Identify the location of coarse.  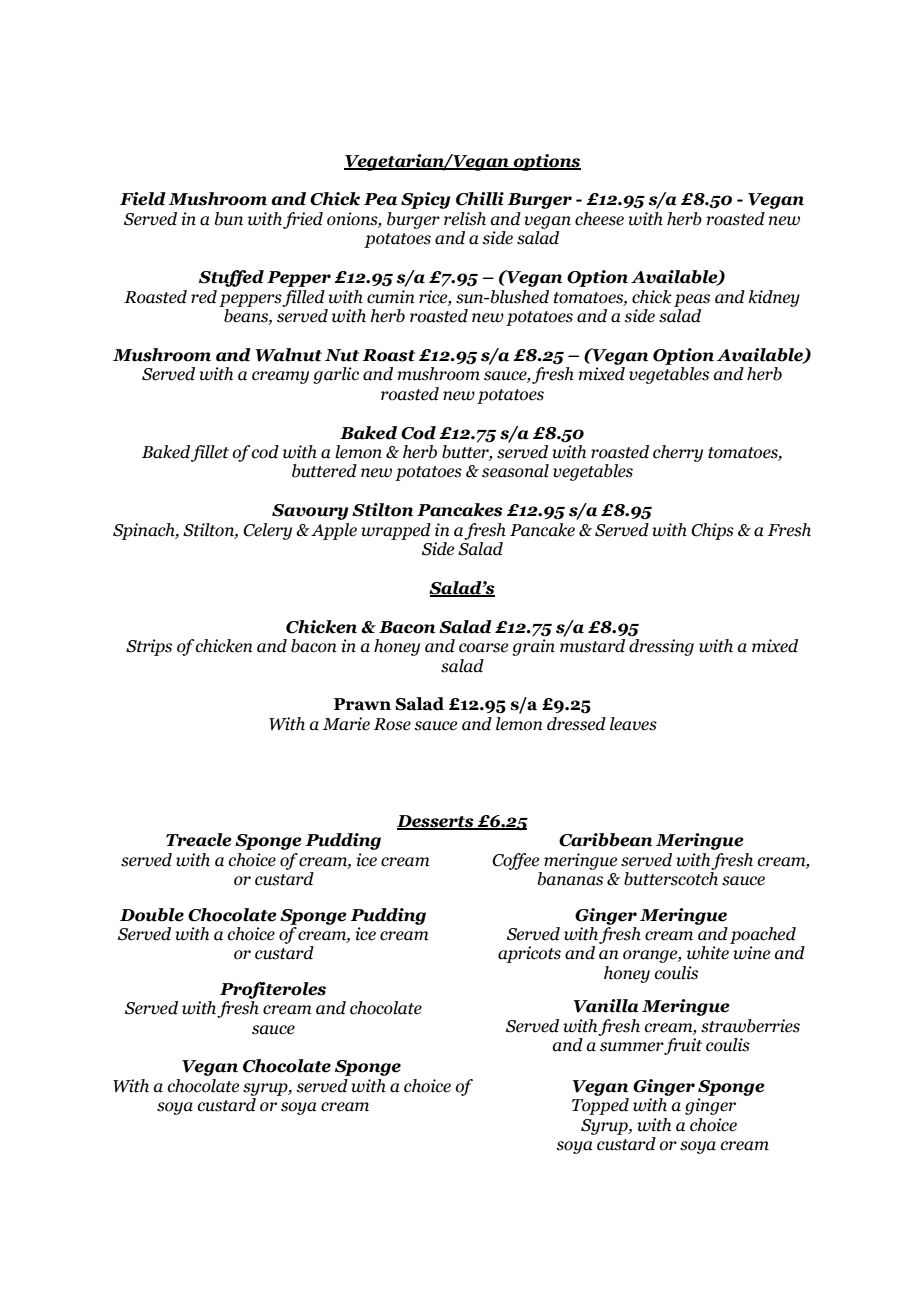
(483, 648).
